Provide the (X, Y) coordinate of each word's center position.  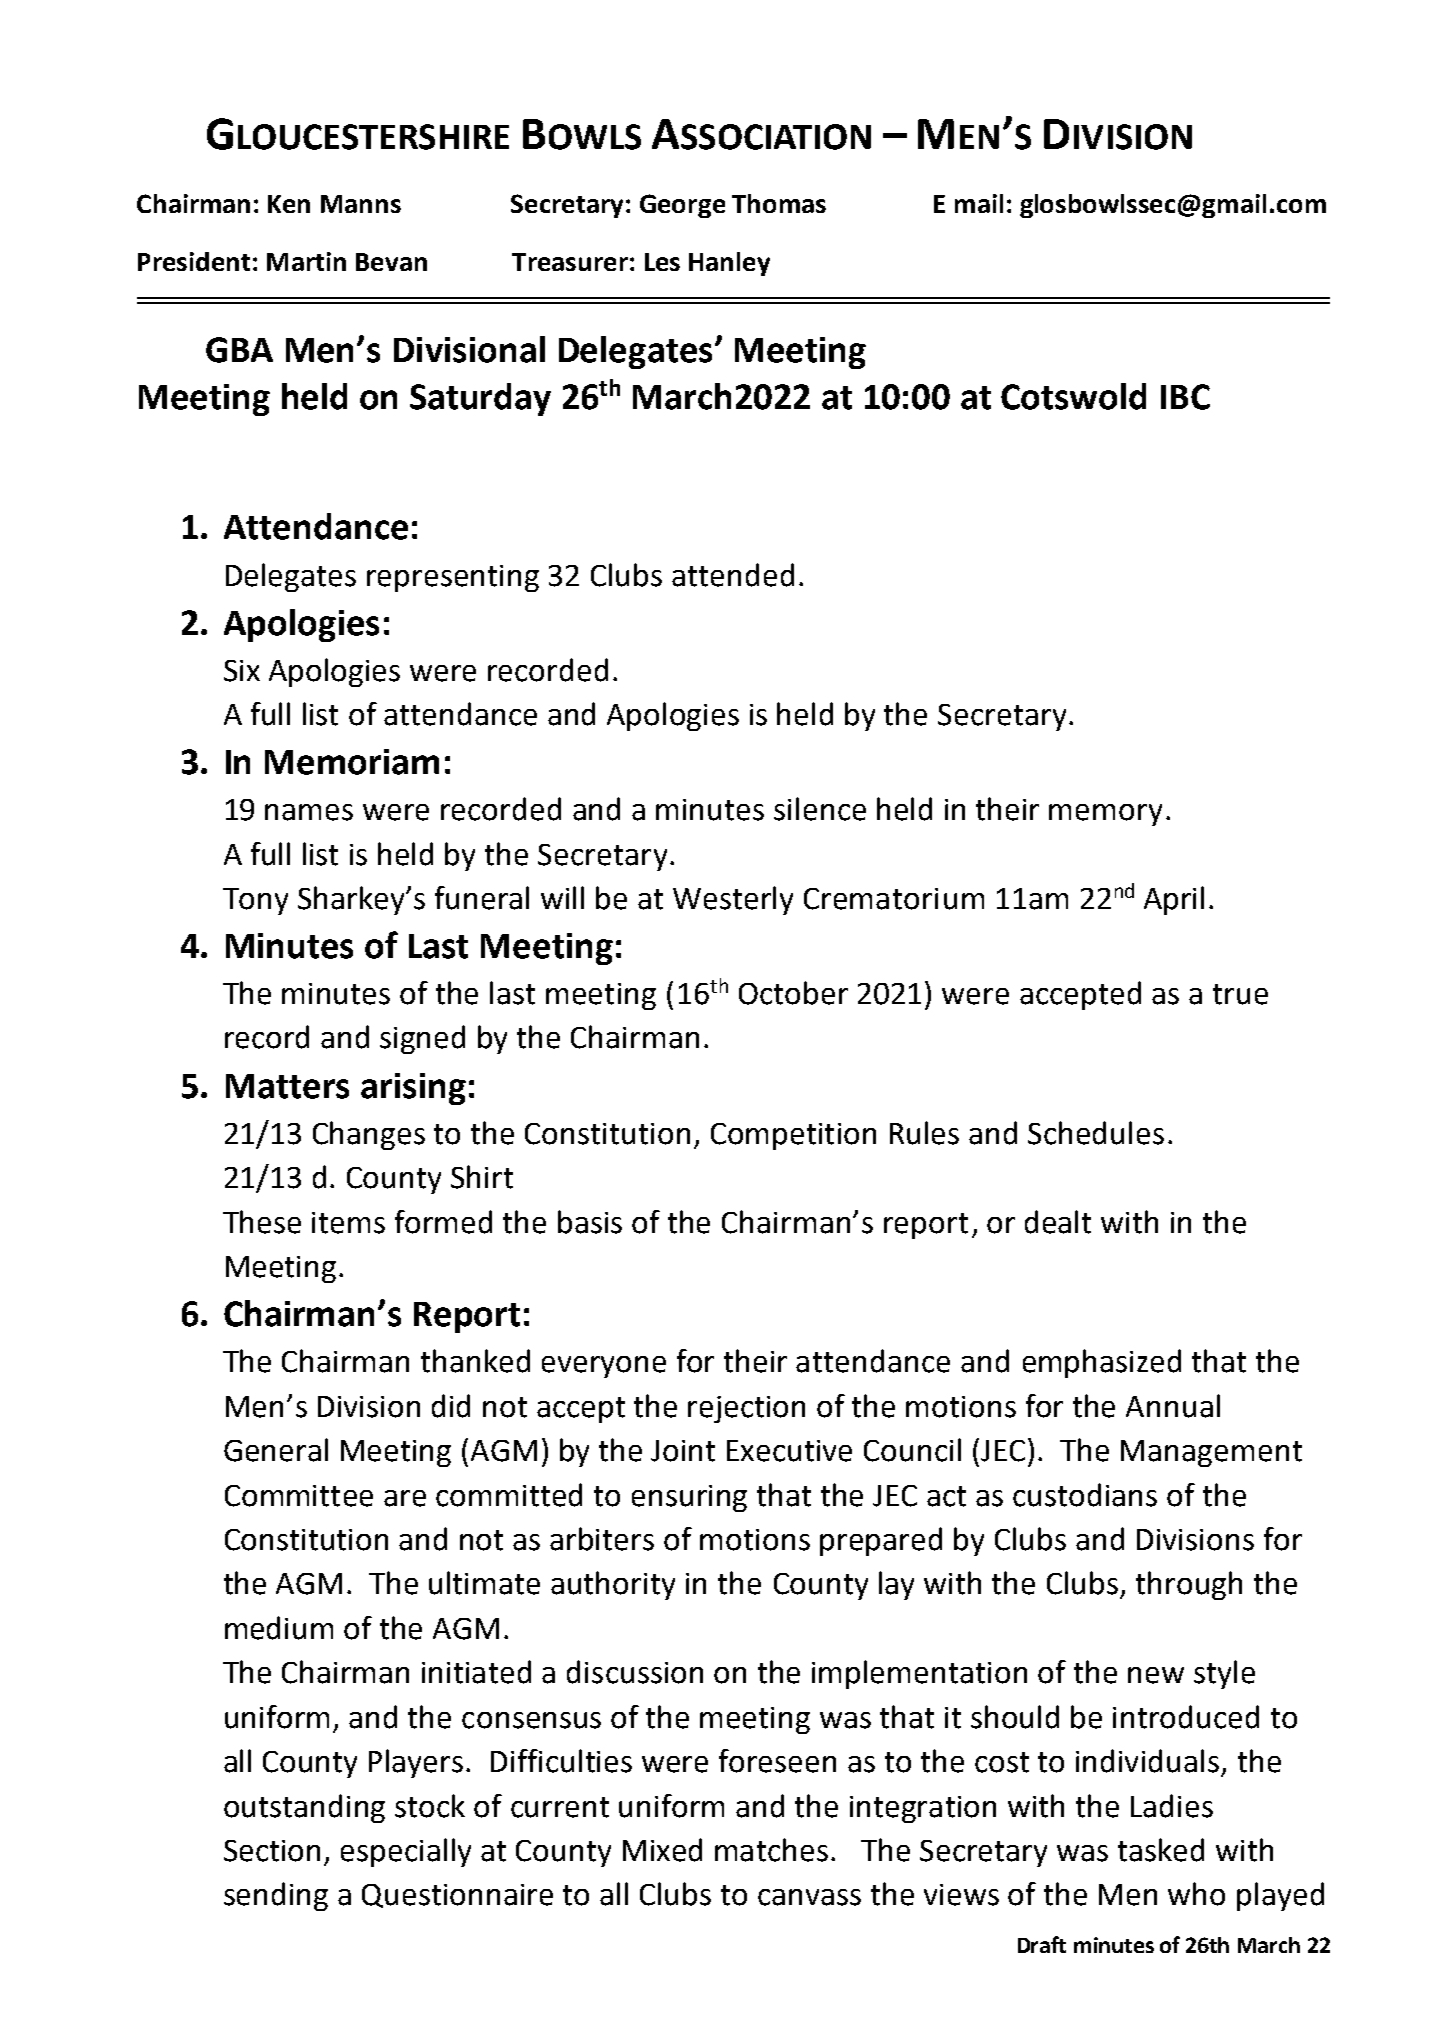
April (1174, 900)
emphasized (1102, 1363)
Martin (306, 261)
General (276, 1450)
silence (820, 809)
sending (276, 1896)
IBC (1185, 397)
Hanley (729, 264)
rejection (746, 1409)
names (309, 812)
